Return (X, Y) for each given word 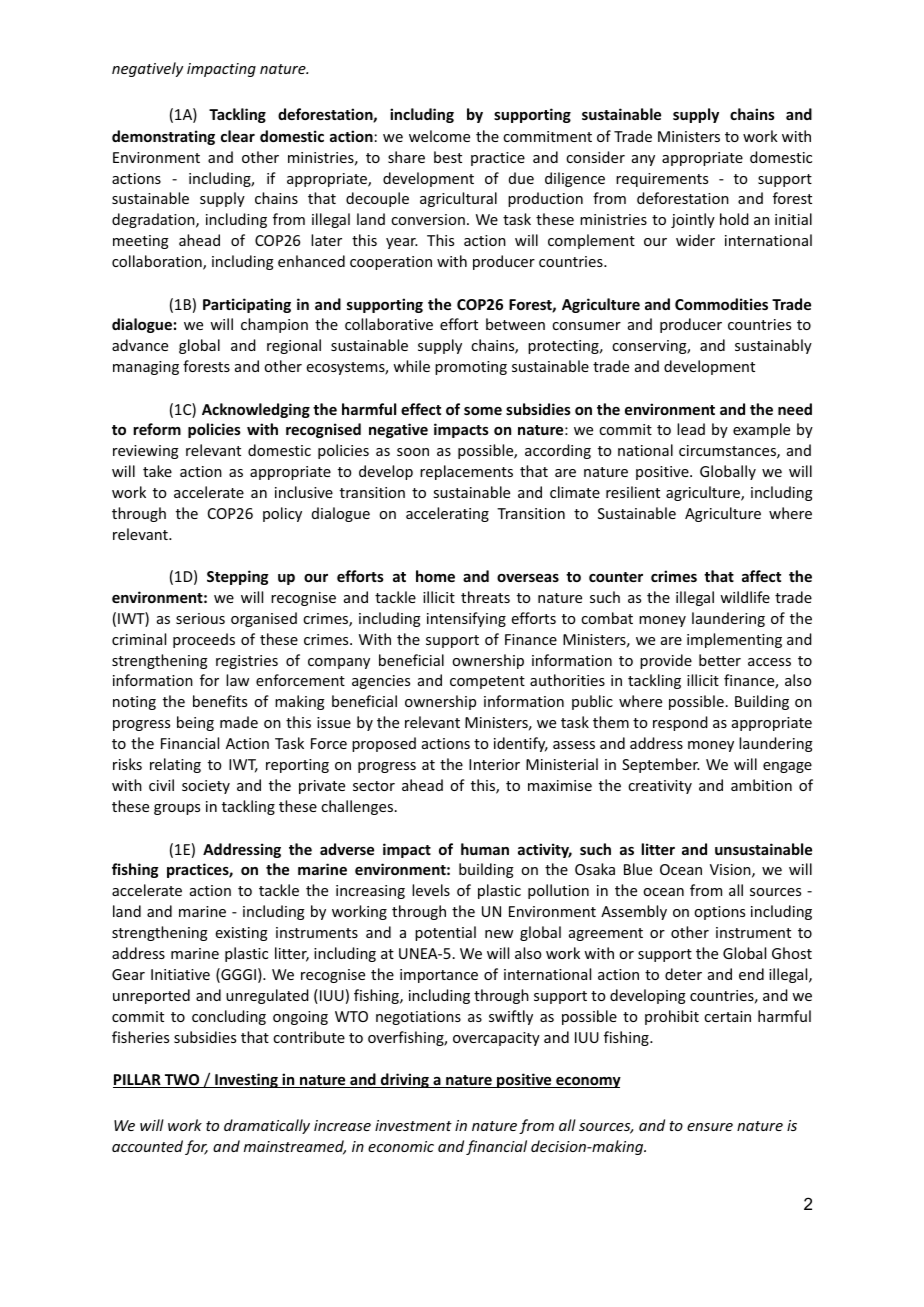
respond (680, 723)
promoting (471, 368)
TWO (182, 1081)
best (448, 157)
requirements (662, 180)
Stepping (237, 577)
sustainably (773, 346)
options (719, 913)
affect (761, 576)
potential (445, 933)
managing (146, 368)
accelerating (447, 514)
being (195, 723)
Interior (494, 764)
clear (238, 136)
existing (242, 934)
